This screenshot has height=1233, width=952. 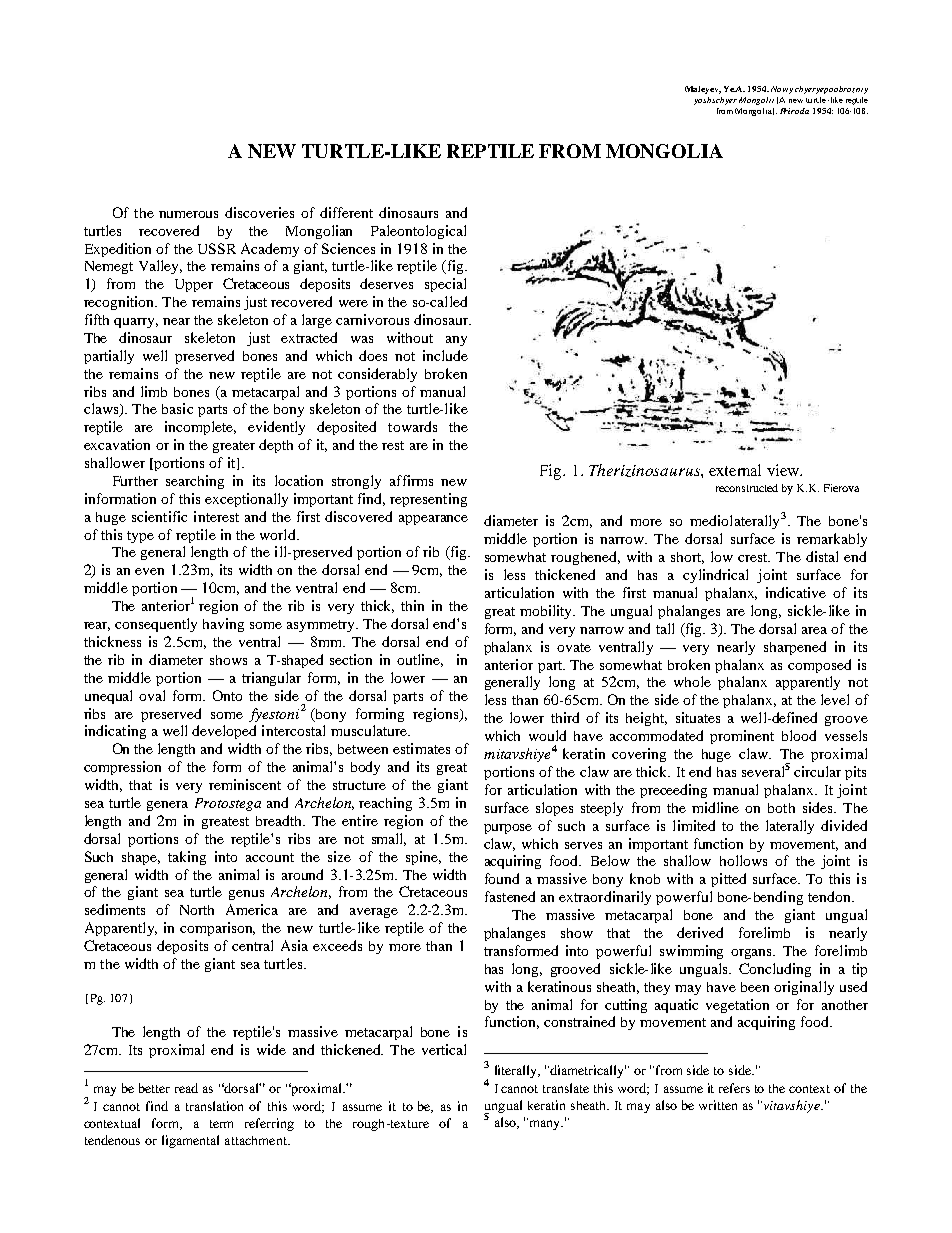 What do you see at coordinates (545, 1124) in the screenshot?
I see `many` at bounding box center [545, 1124].
